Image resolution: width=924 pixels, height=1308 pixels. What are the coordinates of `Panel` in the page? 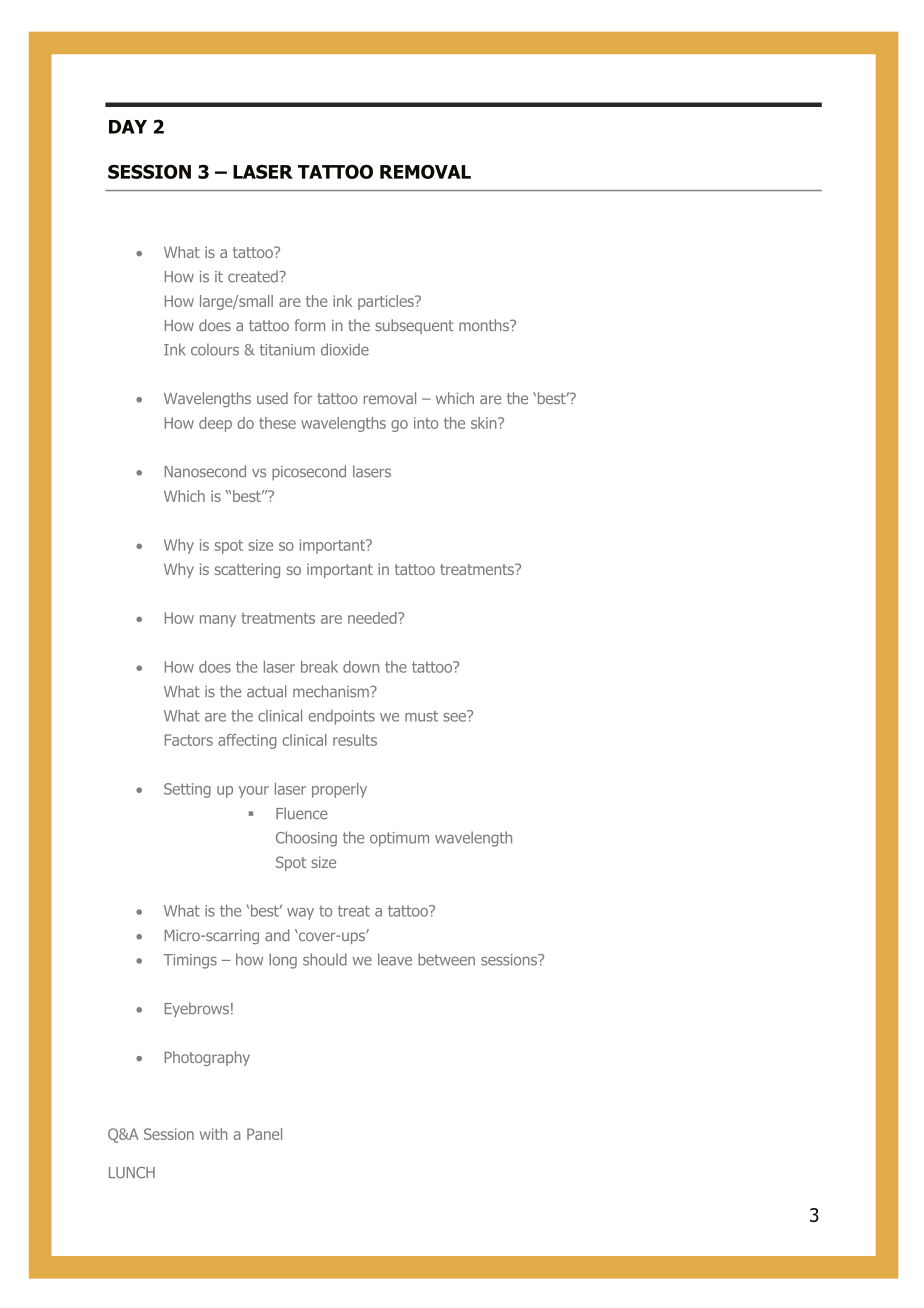 It's located at (264, 1134).
